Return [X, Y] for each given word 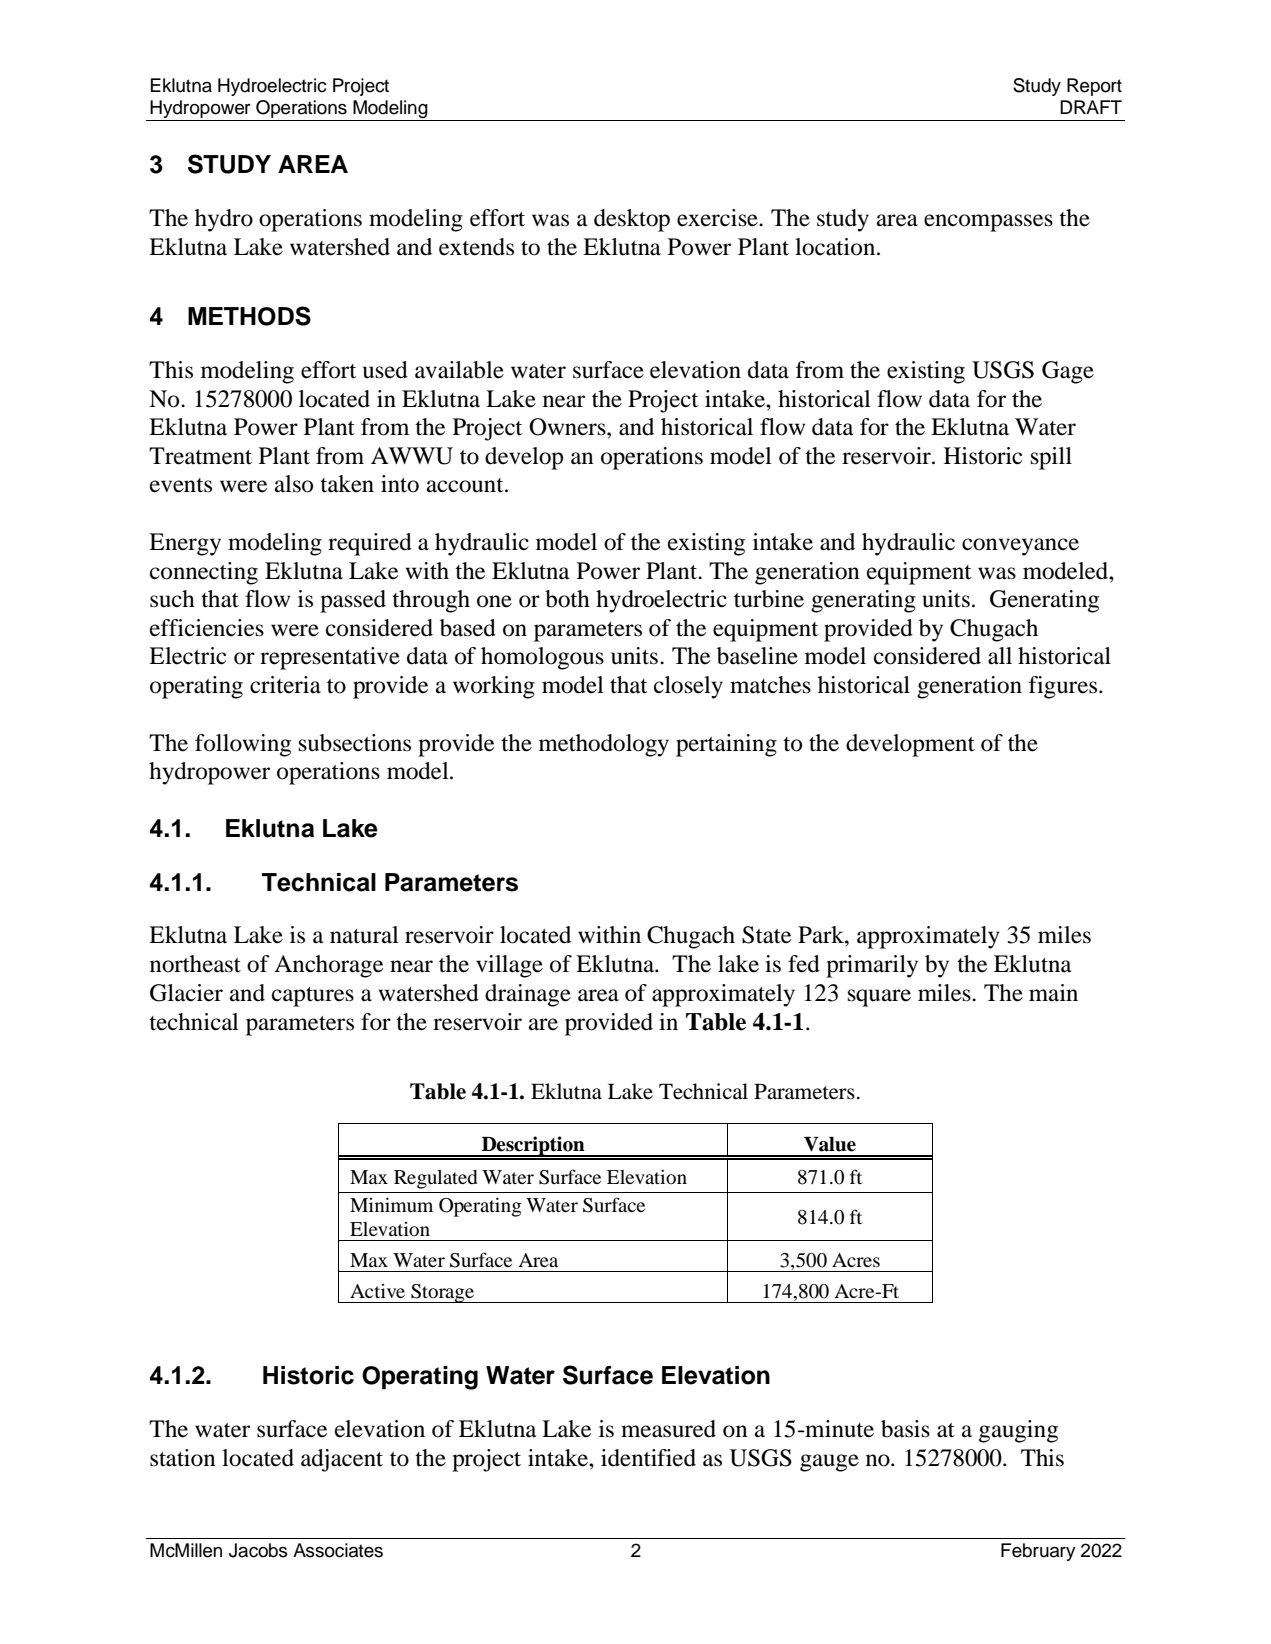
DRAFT [1091, 107]
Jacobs [258, 1550]
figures [1063, 687]
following [243, 745]
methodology [604, 745]
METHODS [249, 316]
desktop [632, 220]
